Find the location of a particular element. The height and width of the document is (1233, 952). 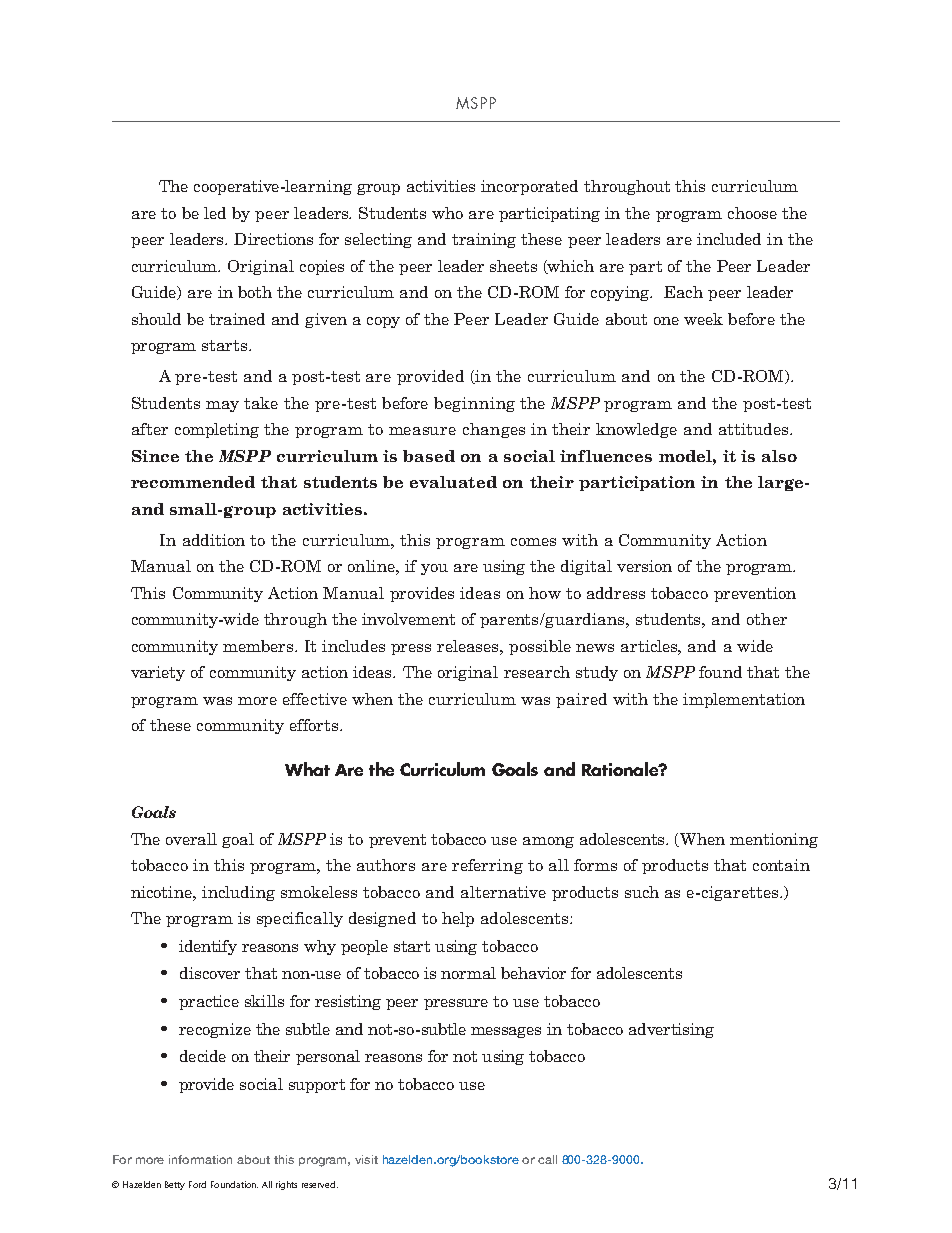

included is located at coordinates (729, 239).
